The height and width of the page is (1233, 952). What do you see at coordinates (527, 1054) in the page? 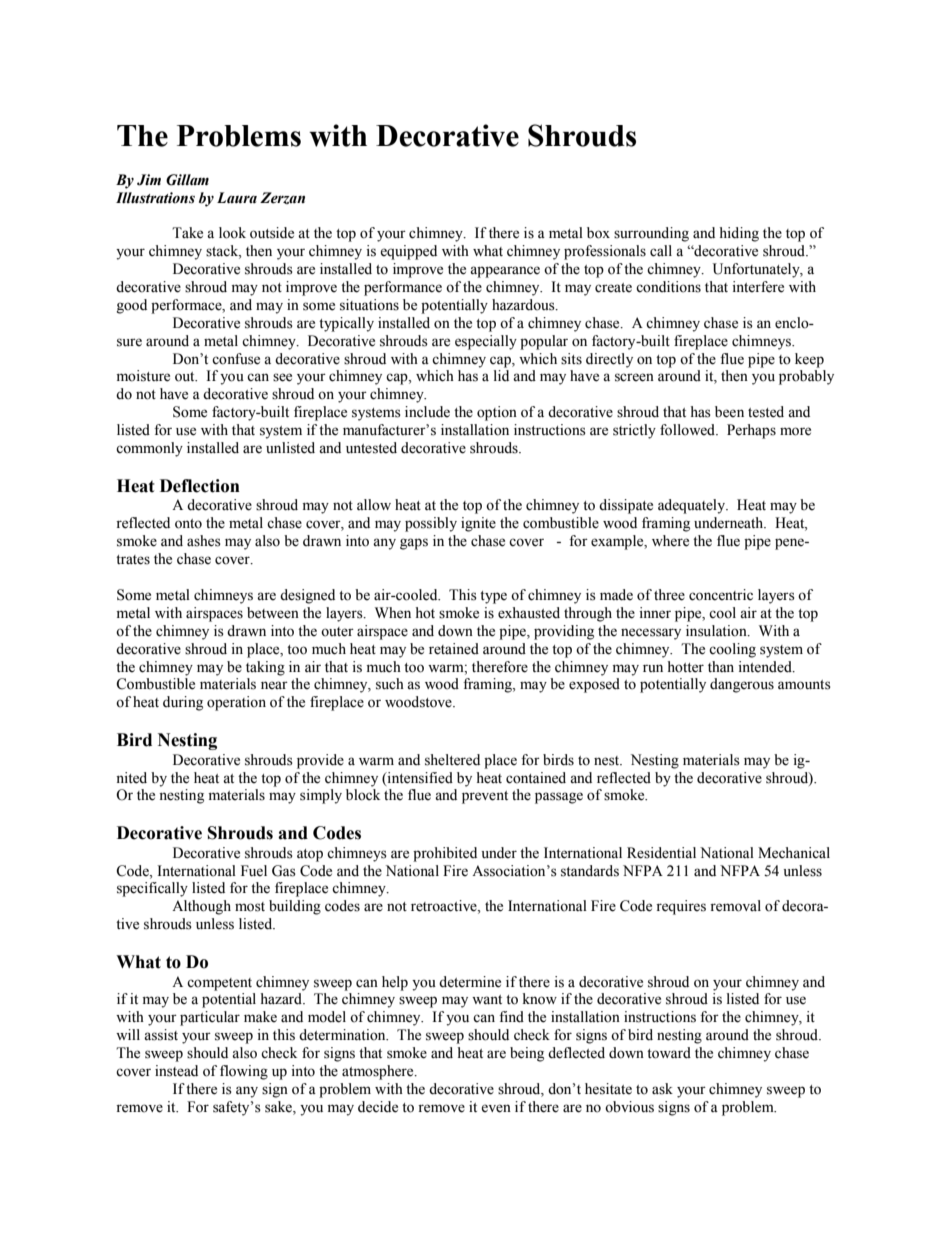
I see `being` at bounding box center [527, 1054].
